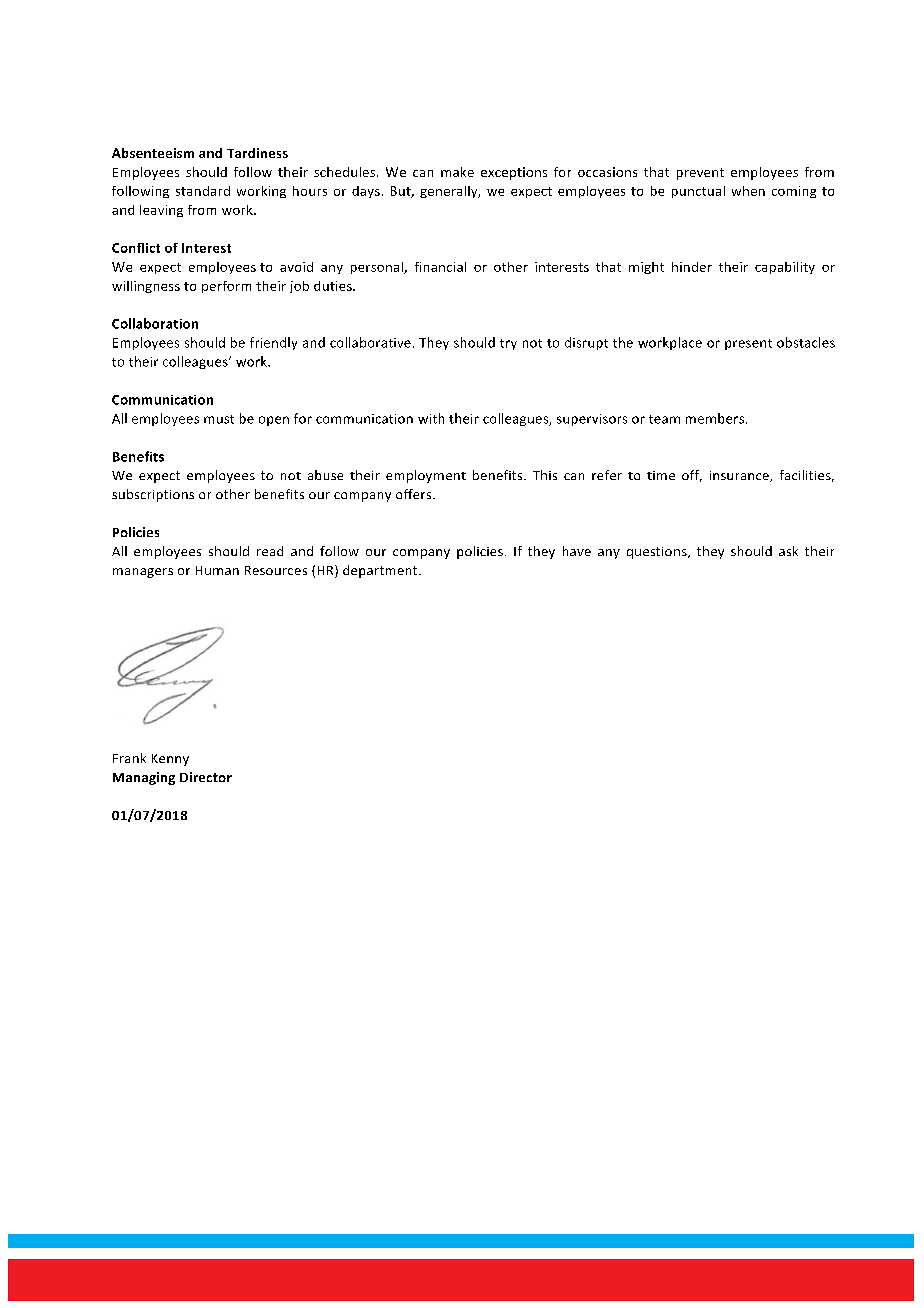 The height and width of the screenshot is (1308, 924). I want to click on ask, so click(788, 551).
